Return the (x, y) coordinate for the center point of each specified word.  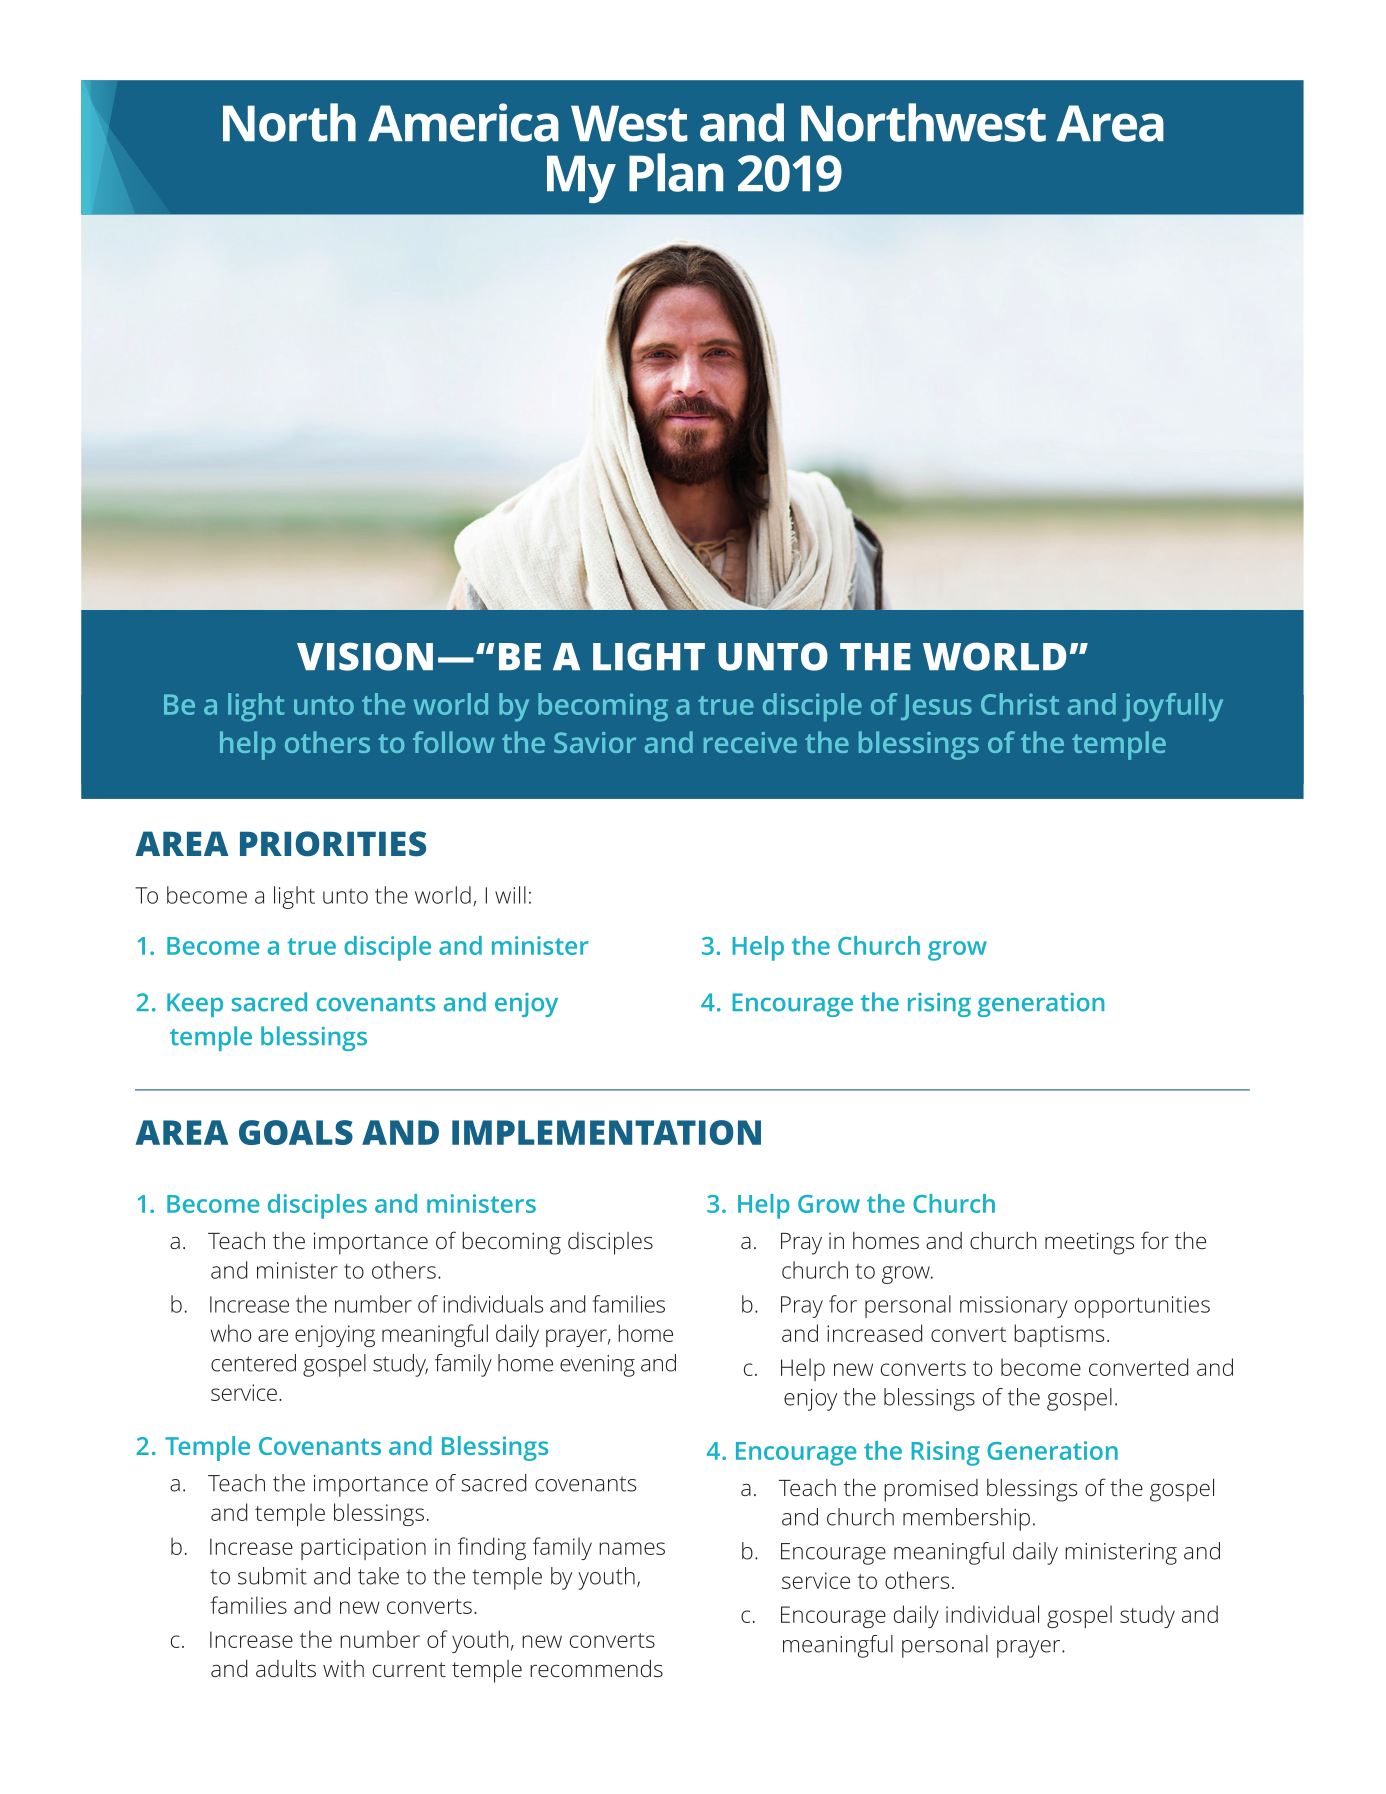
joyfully (1173, 707)
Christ (1020, 704)
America (463, 122)
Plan (676, 172)
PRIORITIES (333, 844)
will (510, 895)
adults (286, 1668)
